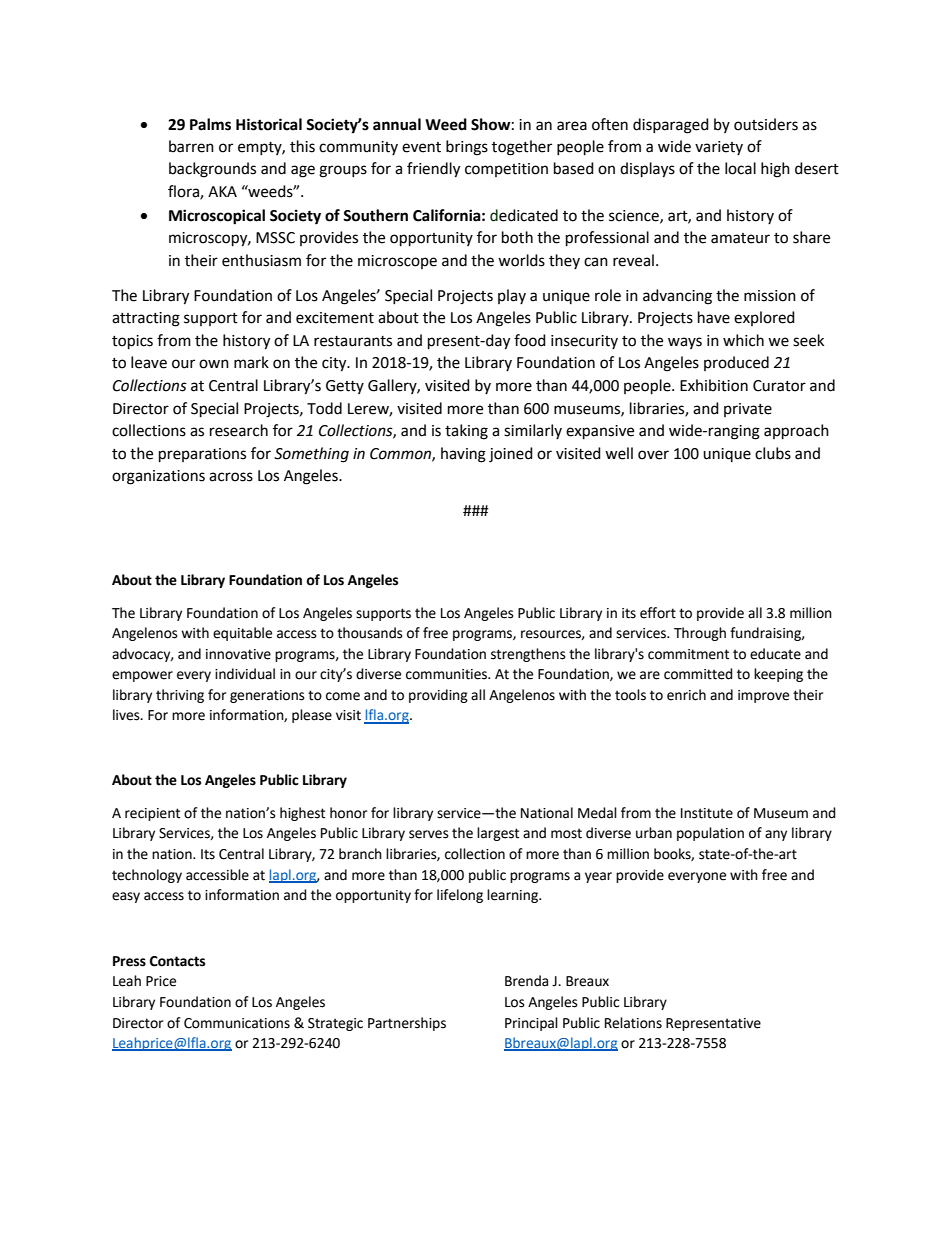 The width and height of the page is (952, 1233). Describe the element at coordinates (237, 1023) in the page. I see `Communications` at that location.
